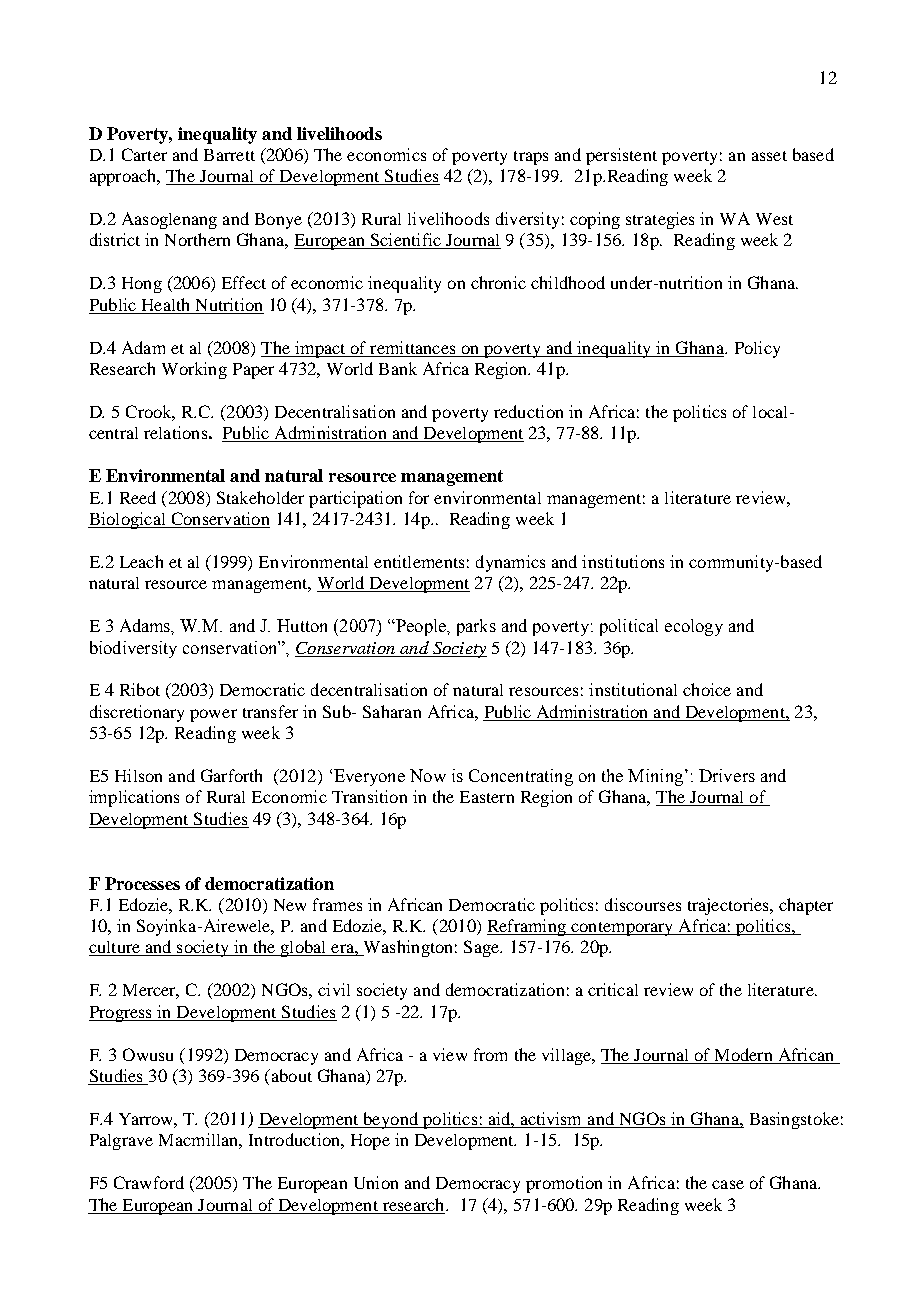  Describe the element at coordinates (229, 155) in the image. I see `Barrett` at that location.
